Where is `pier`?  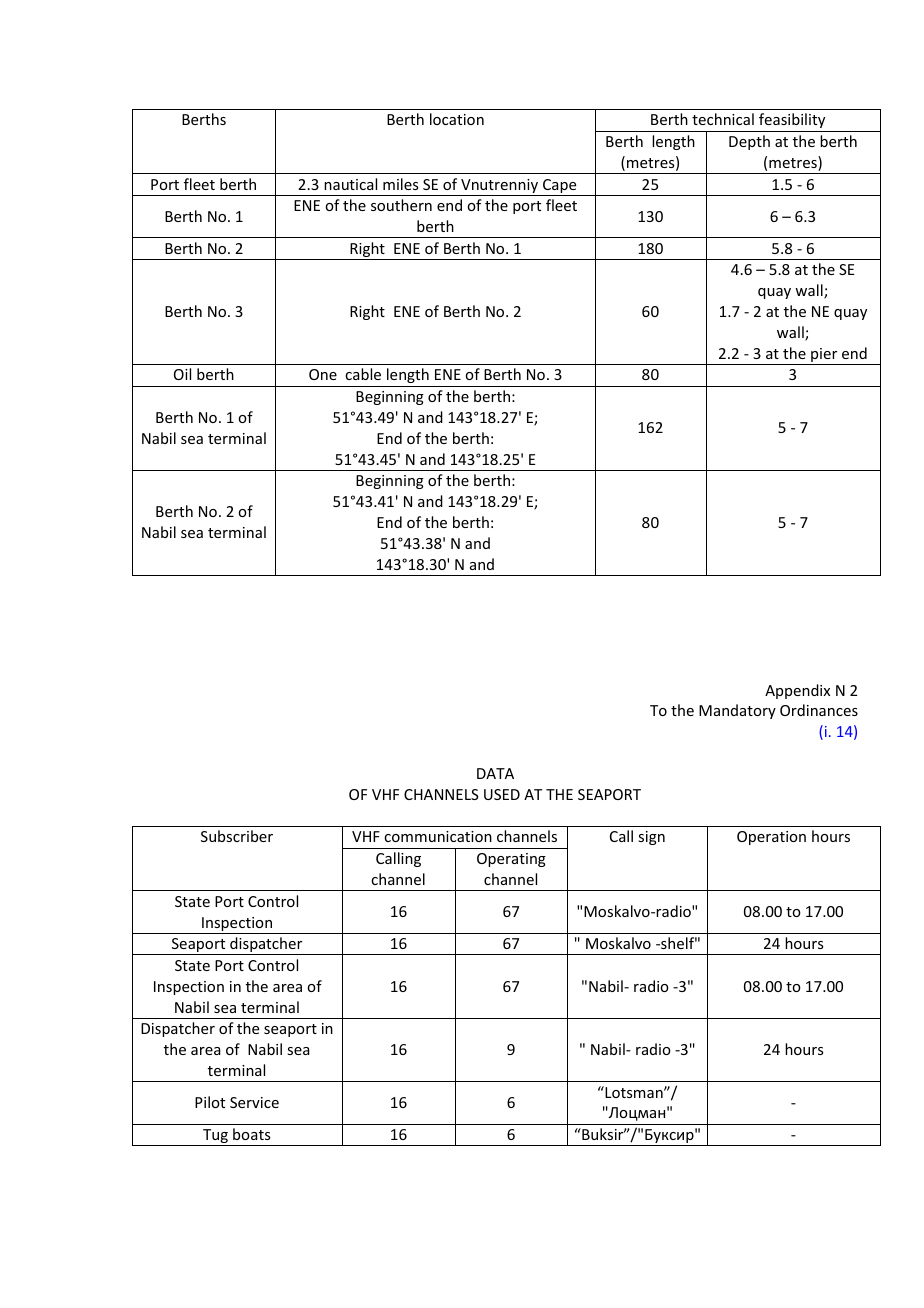 pier is located at coordinates (824, 356).
